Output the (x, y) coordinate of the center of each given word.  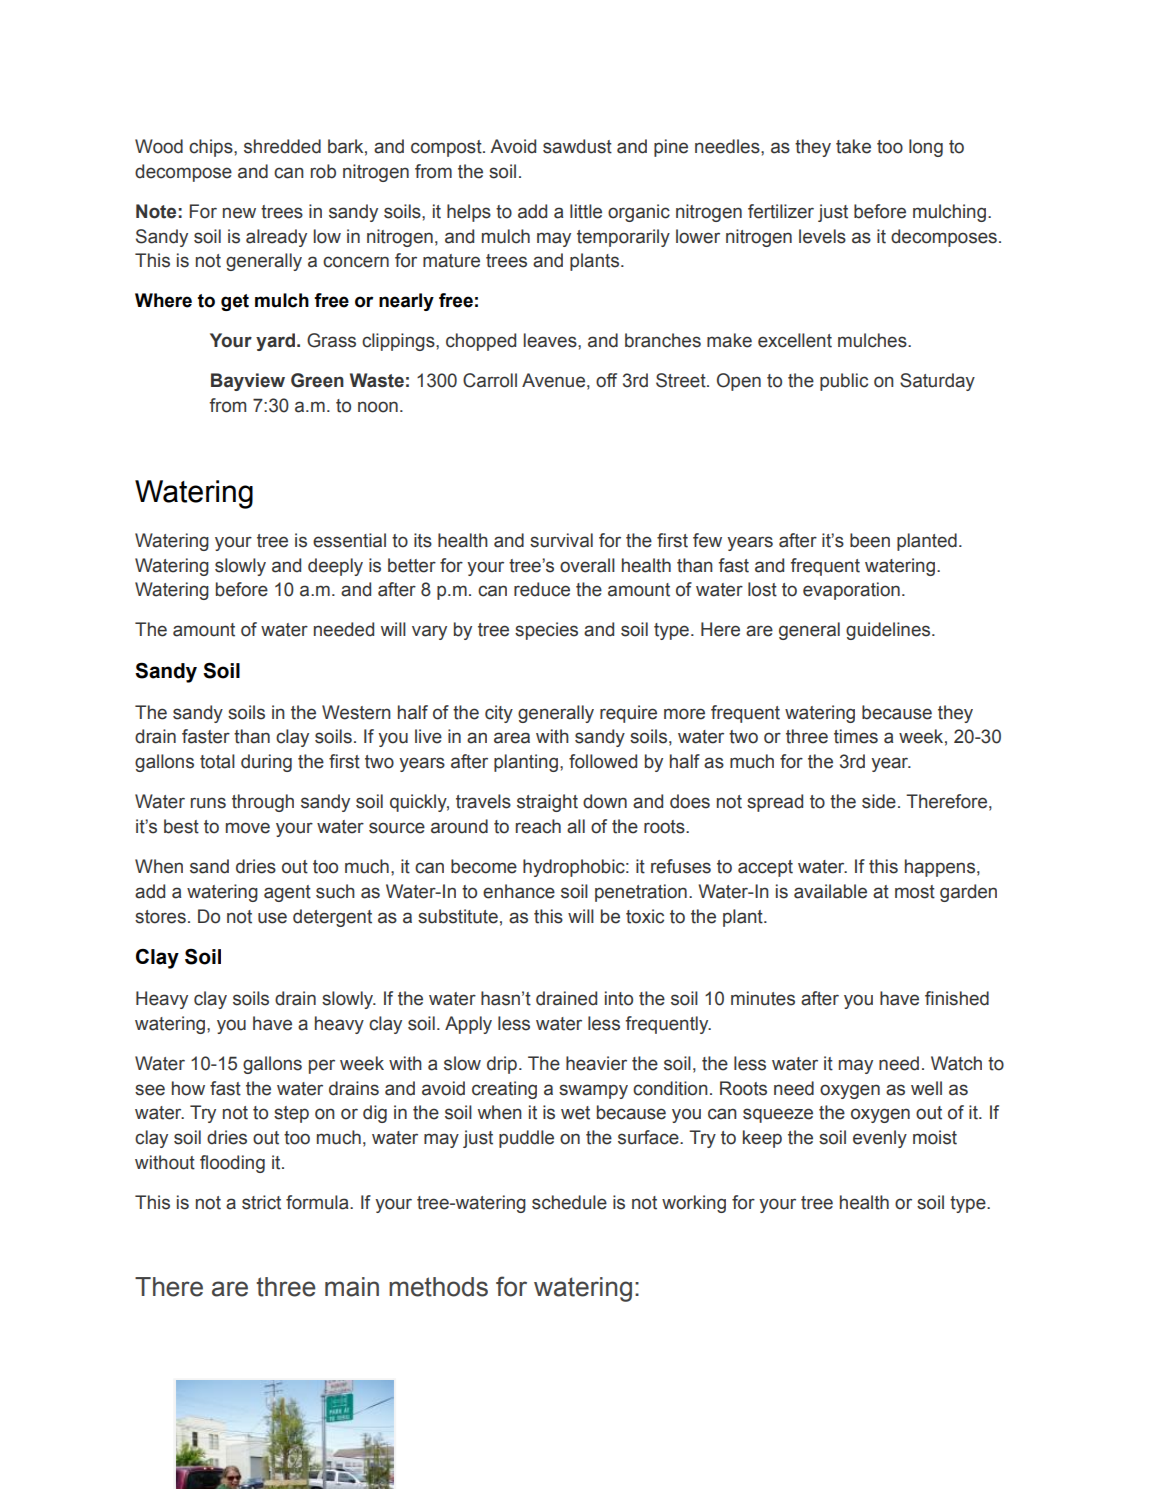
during (266, 763)
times (856, 736)
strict (261, 1202)
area (512, 738)
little (586, 211)
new (239, 213)
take (853, 146)
